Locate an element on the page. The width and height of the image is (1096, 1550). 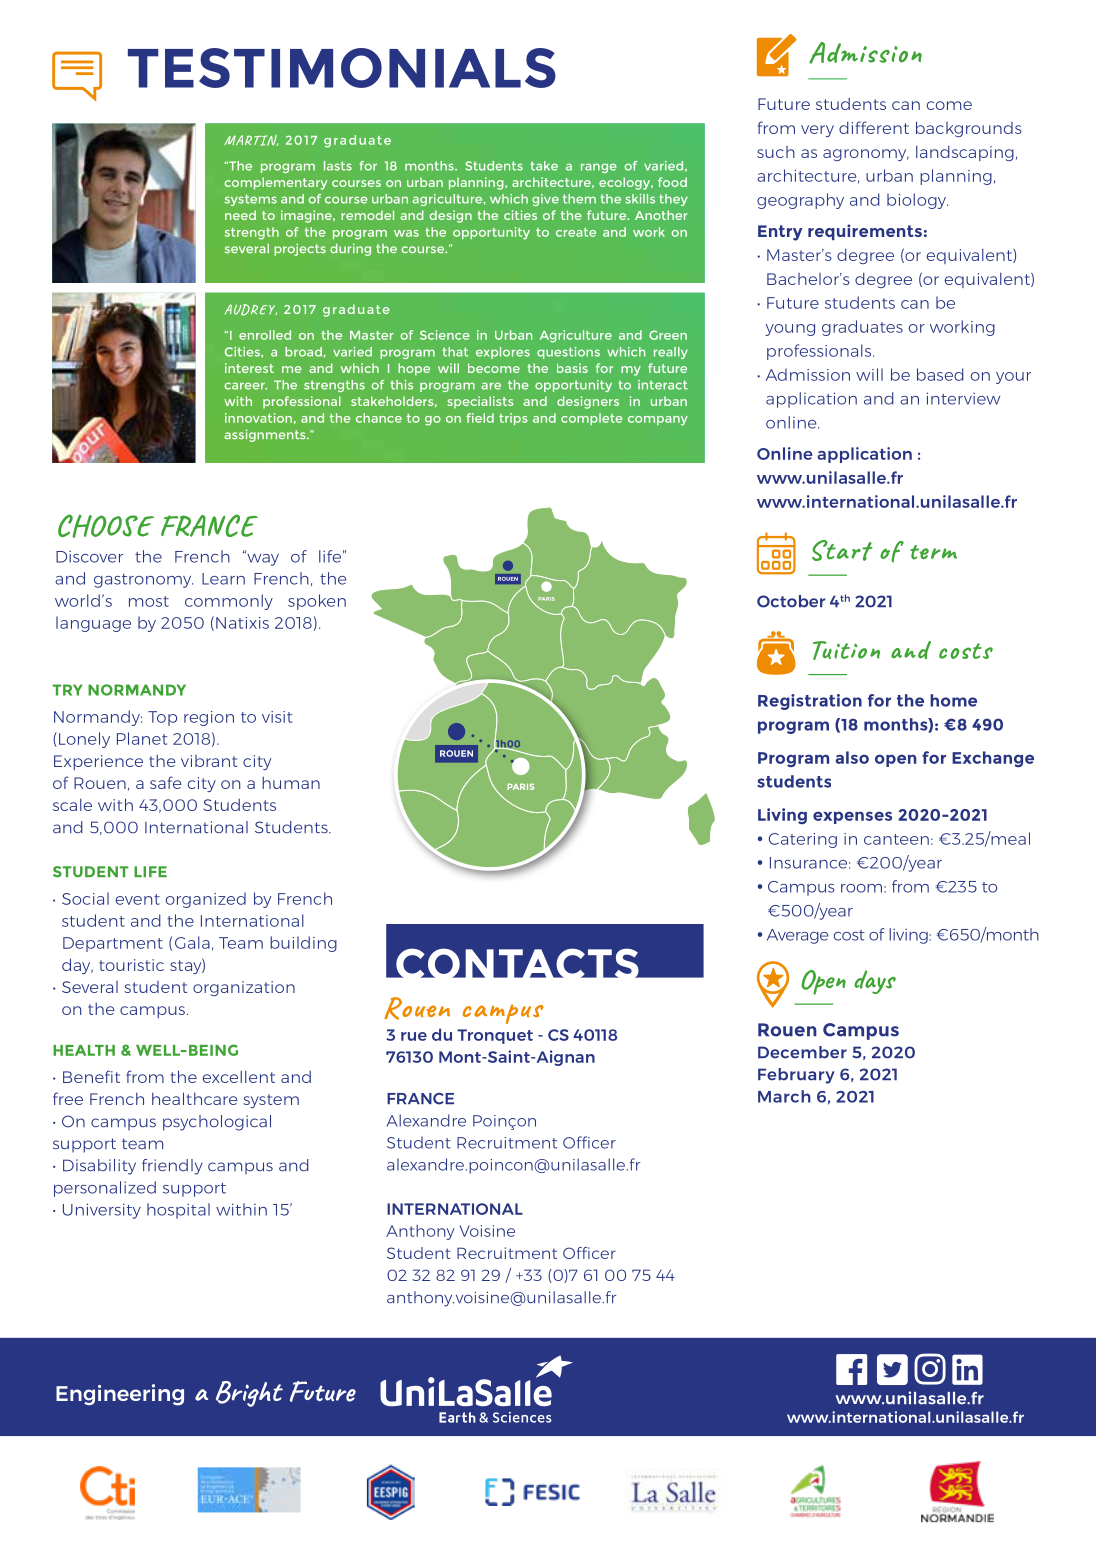
Engineering is located at coordinates (120, 1395).
